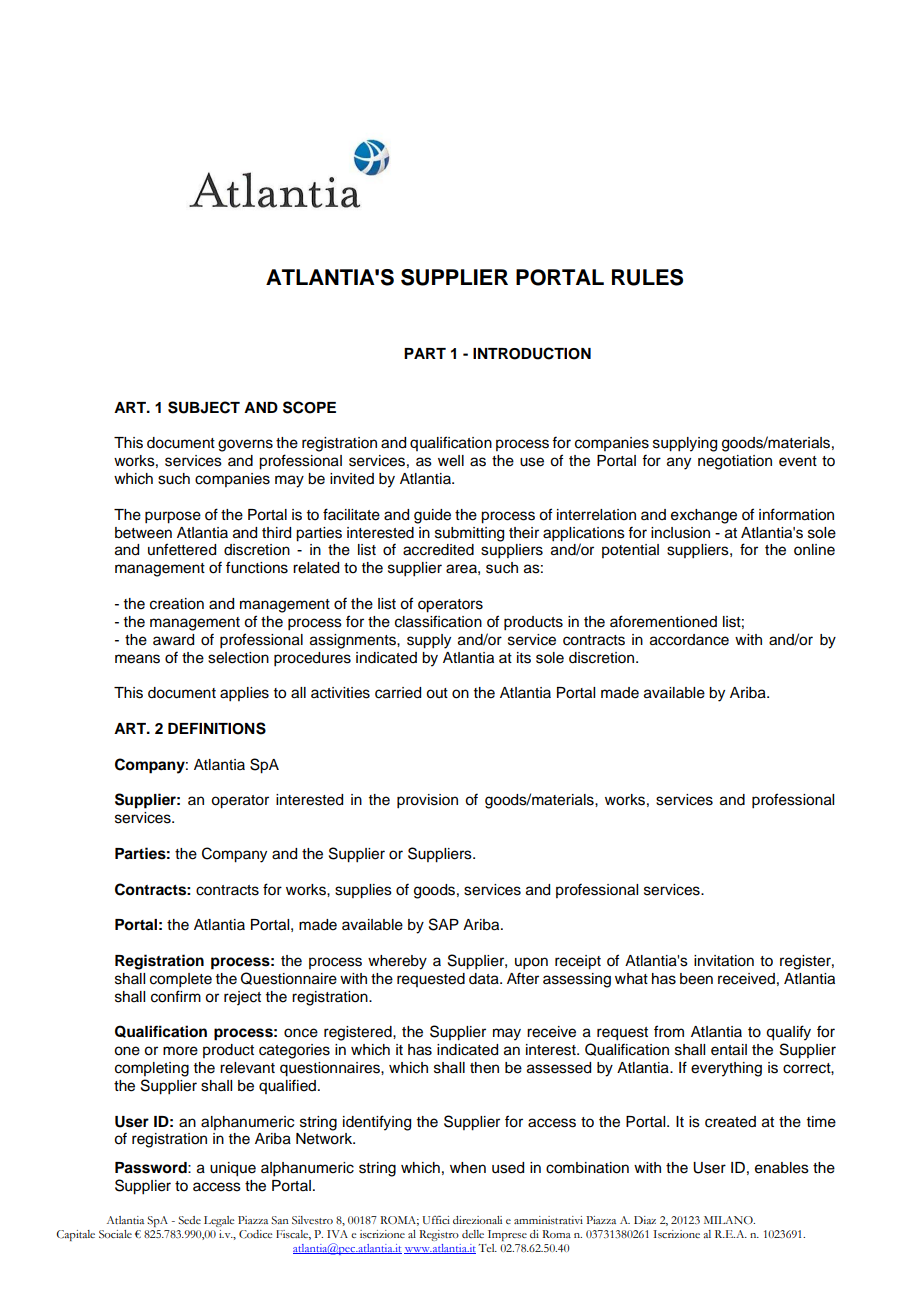 Image resolution: width=924 pixels, height=1308 pixels. Describe the element at coordinates (532, 353) in the screenshot. I see `INTRODUCTION` at that location.
